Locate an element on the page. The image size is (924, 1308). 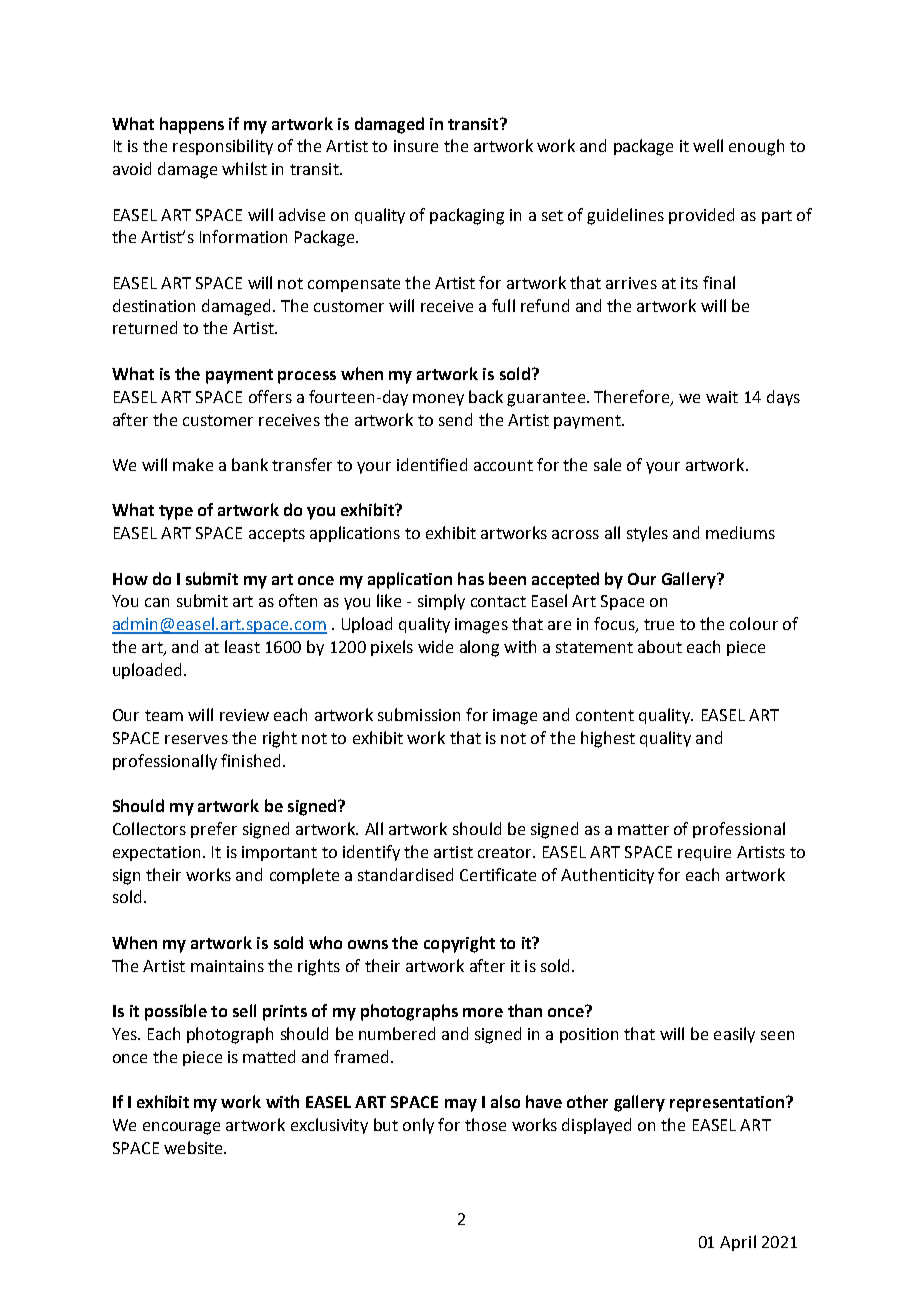
responsibility is located at coordinates (223, 147).
